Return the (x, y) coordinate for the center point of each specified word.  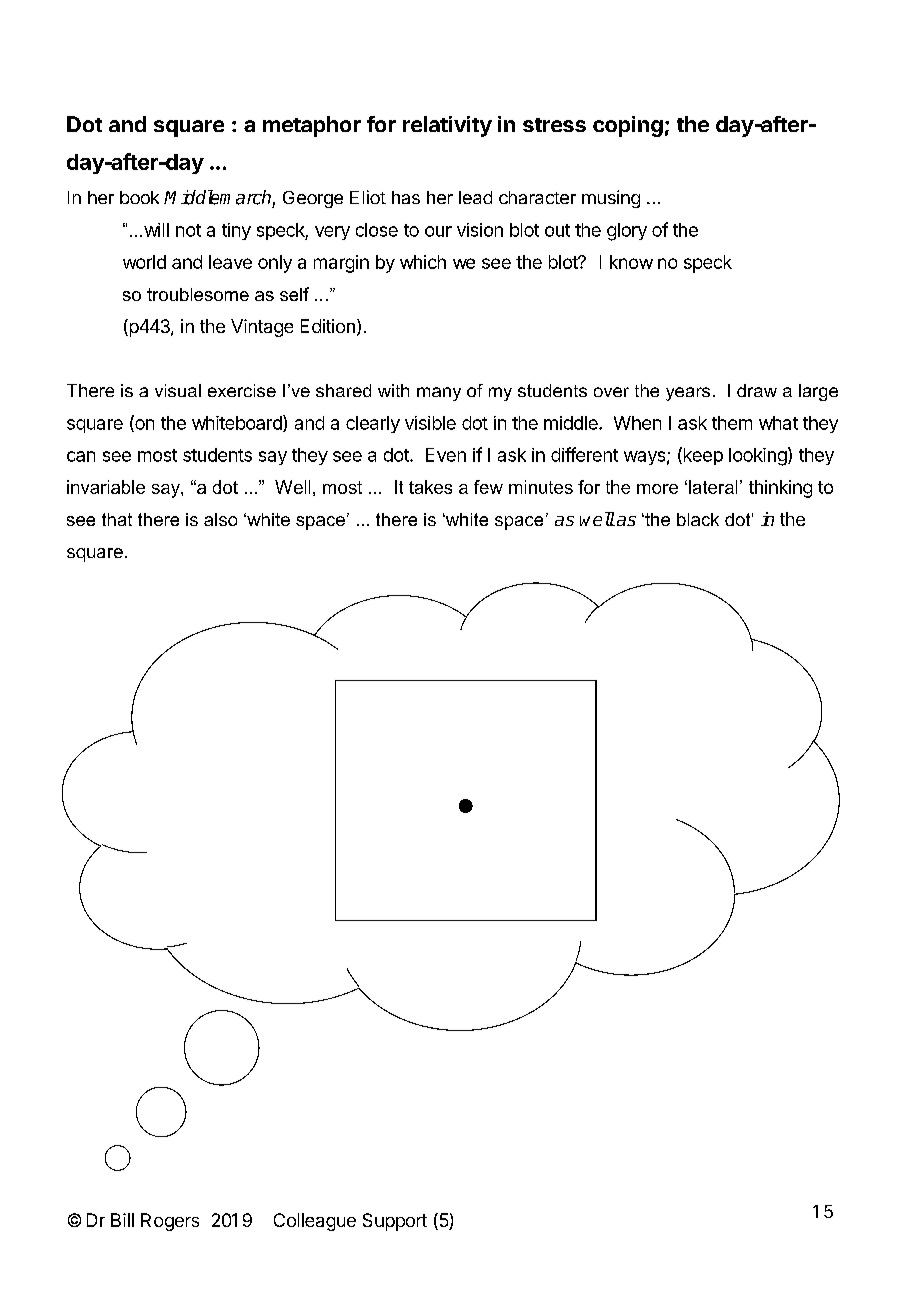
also (220, 519)
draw (757, 390)
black (698, 519)
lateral (713, 487)
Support (395, 1222)
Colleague (315, 1222)
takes (430, 487)
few (488, 487)
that (117, 519)
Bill (122, 1220)
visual (178, 390)
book (139, 197)
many (439, 394)
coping (628, 126)
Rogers (170, 1222)
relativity (447, 126)
